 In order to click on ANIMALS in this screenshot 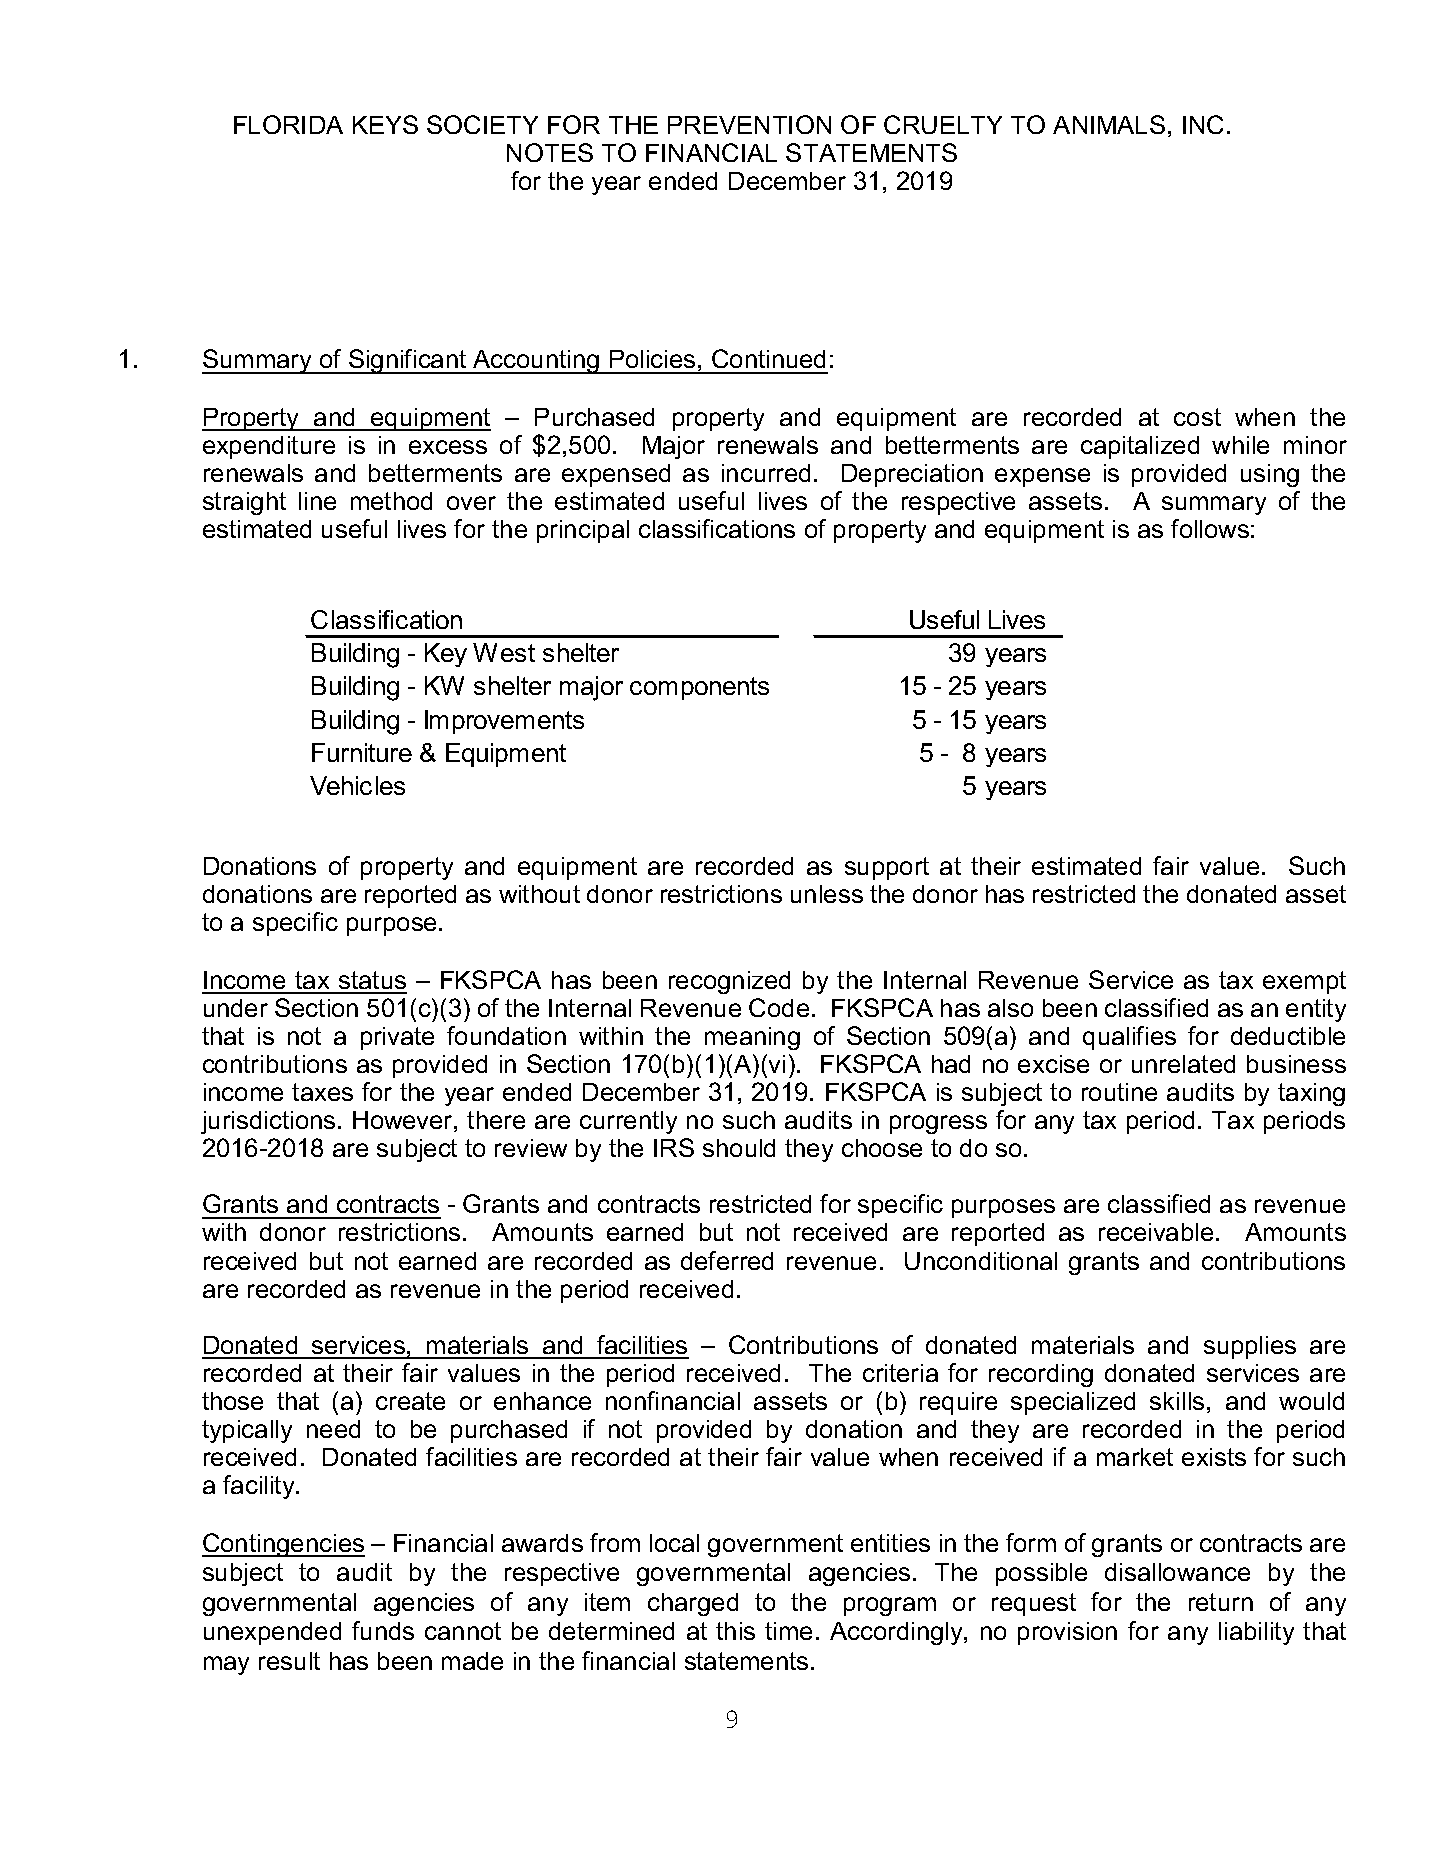, I will do `click(1109, 124)`.
